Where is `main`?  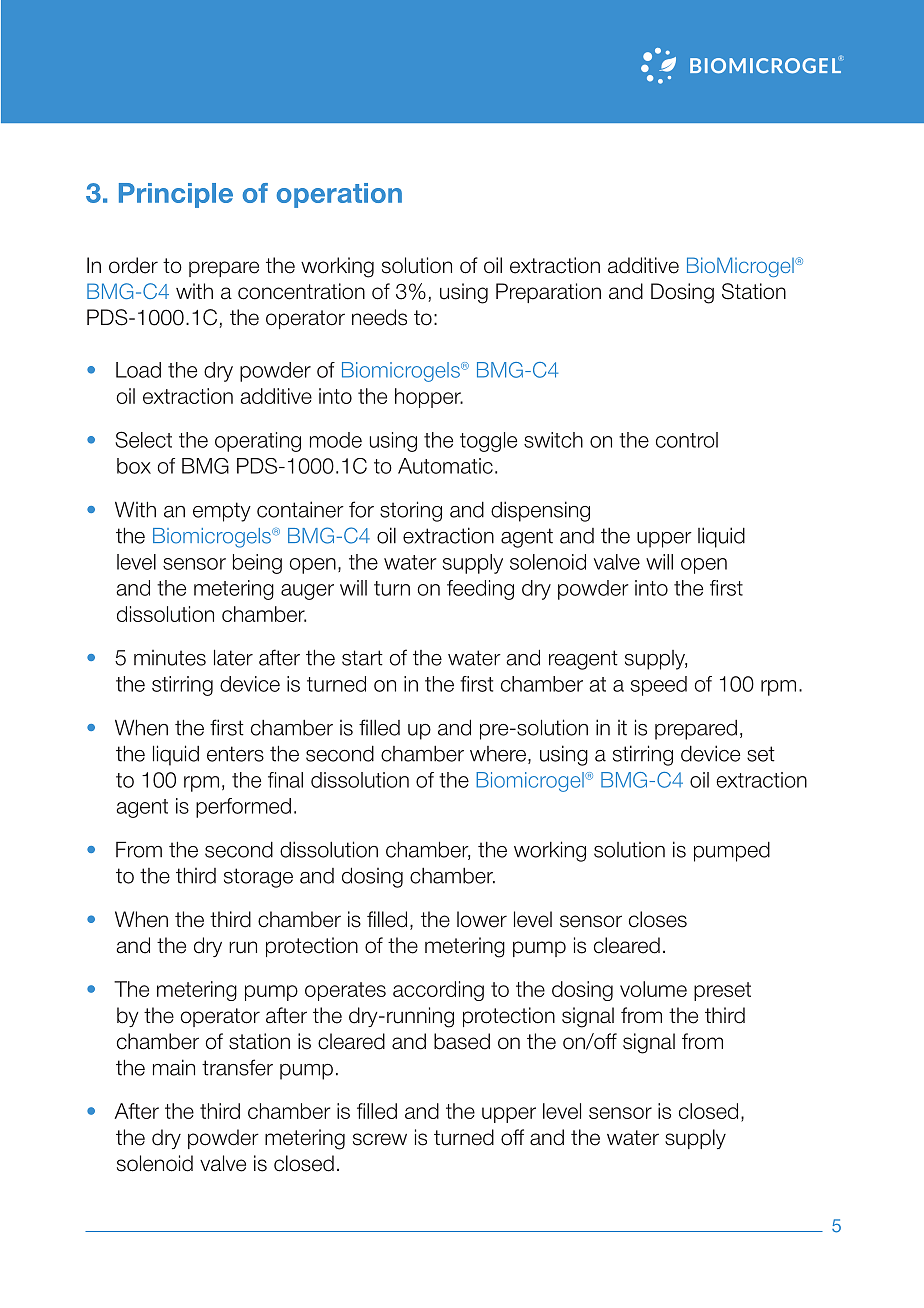
main is located at coordinates (174, 1067).
